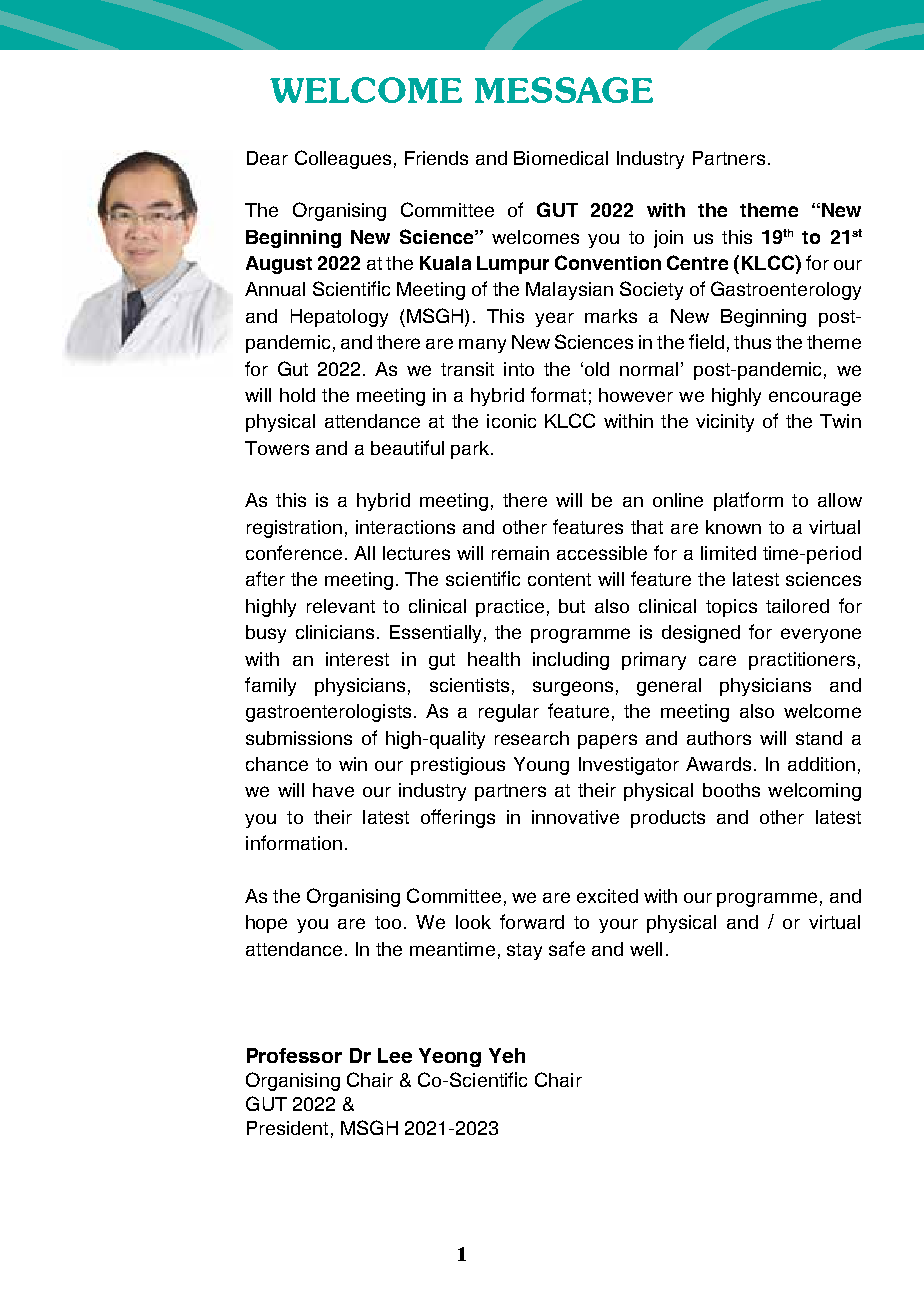  What do you see at coordinates (797, 606) in the screenshot?
I see `tailored` at bounding box center [797, 606].
